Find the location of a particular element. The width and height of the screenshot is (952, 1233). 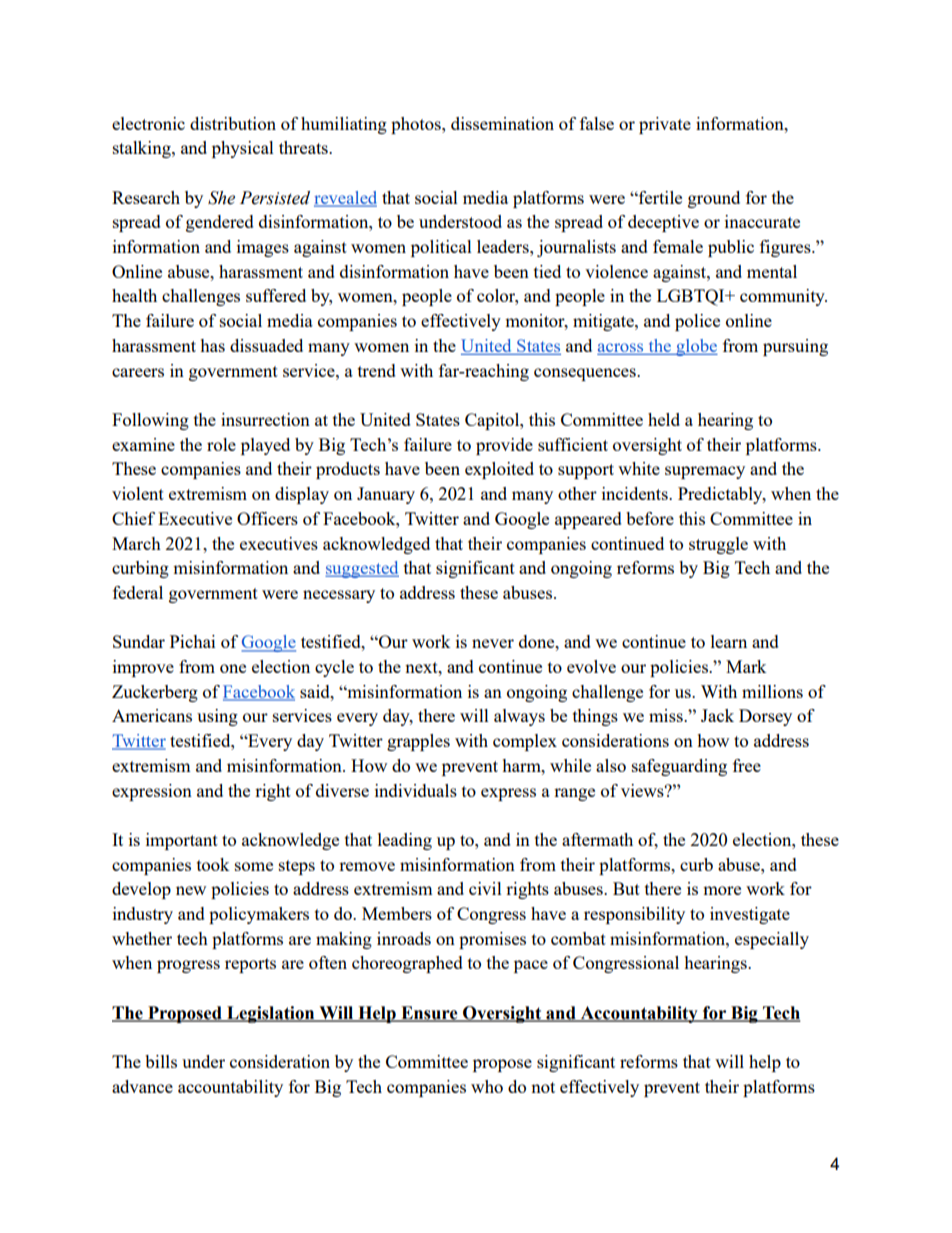

struggle is located at coordinates (718, 545).
